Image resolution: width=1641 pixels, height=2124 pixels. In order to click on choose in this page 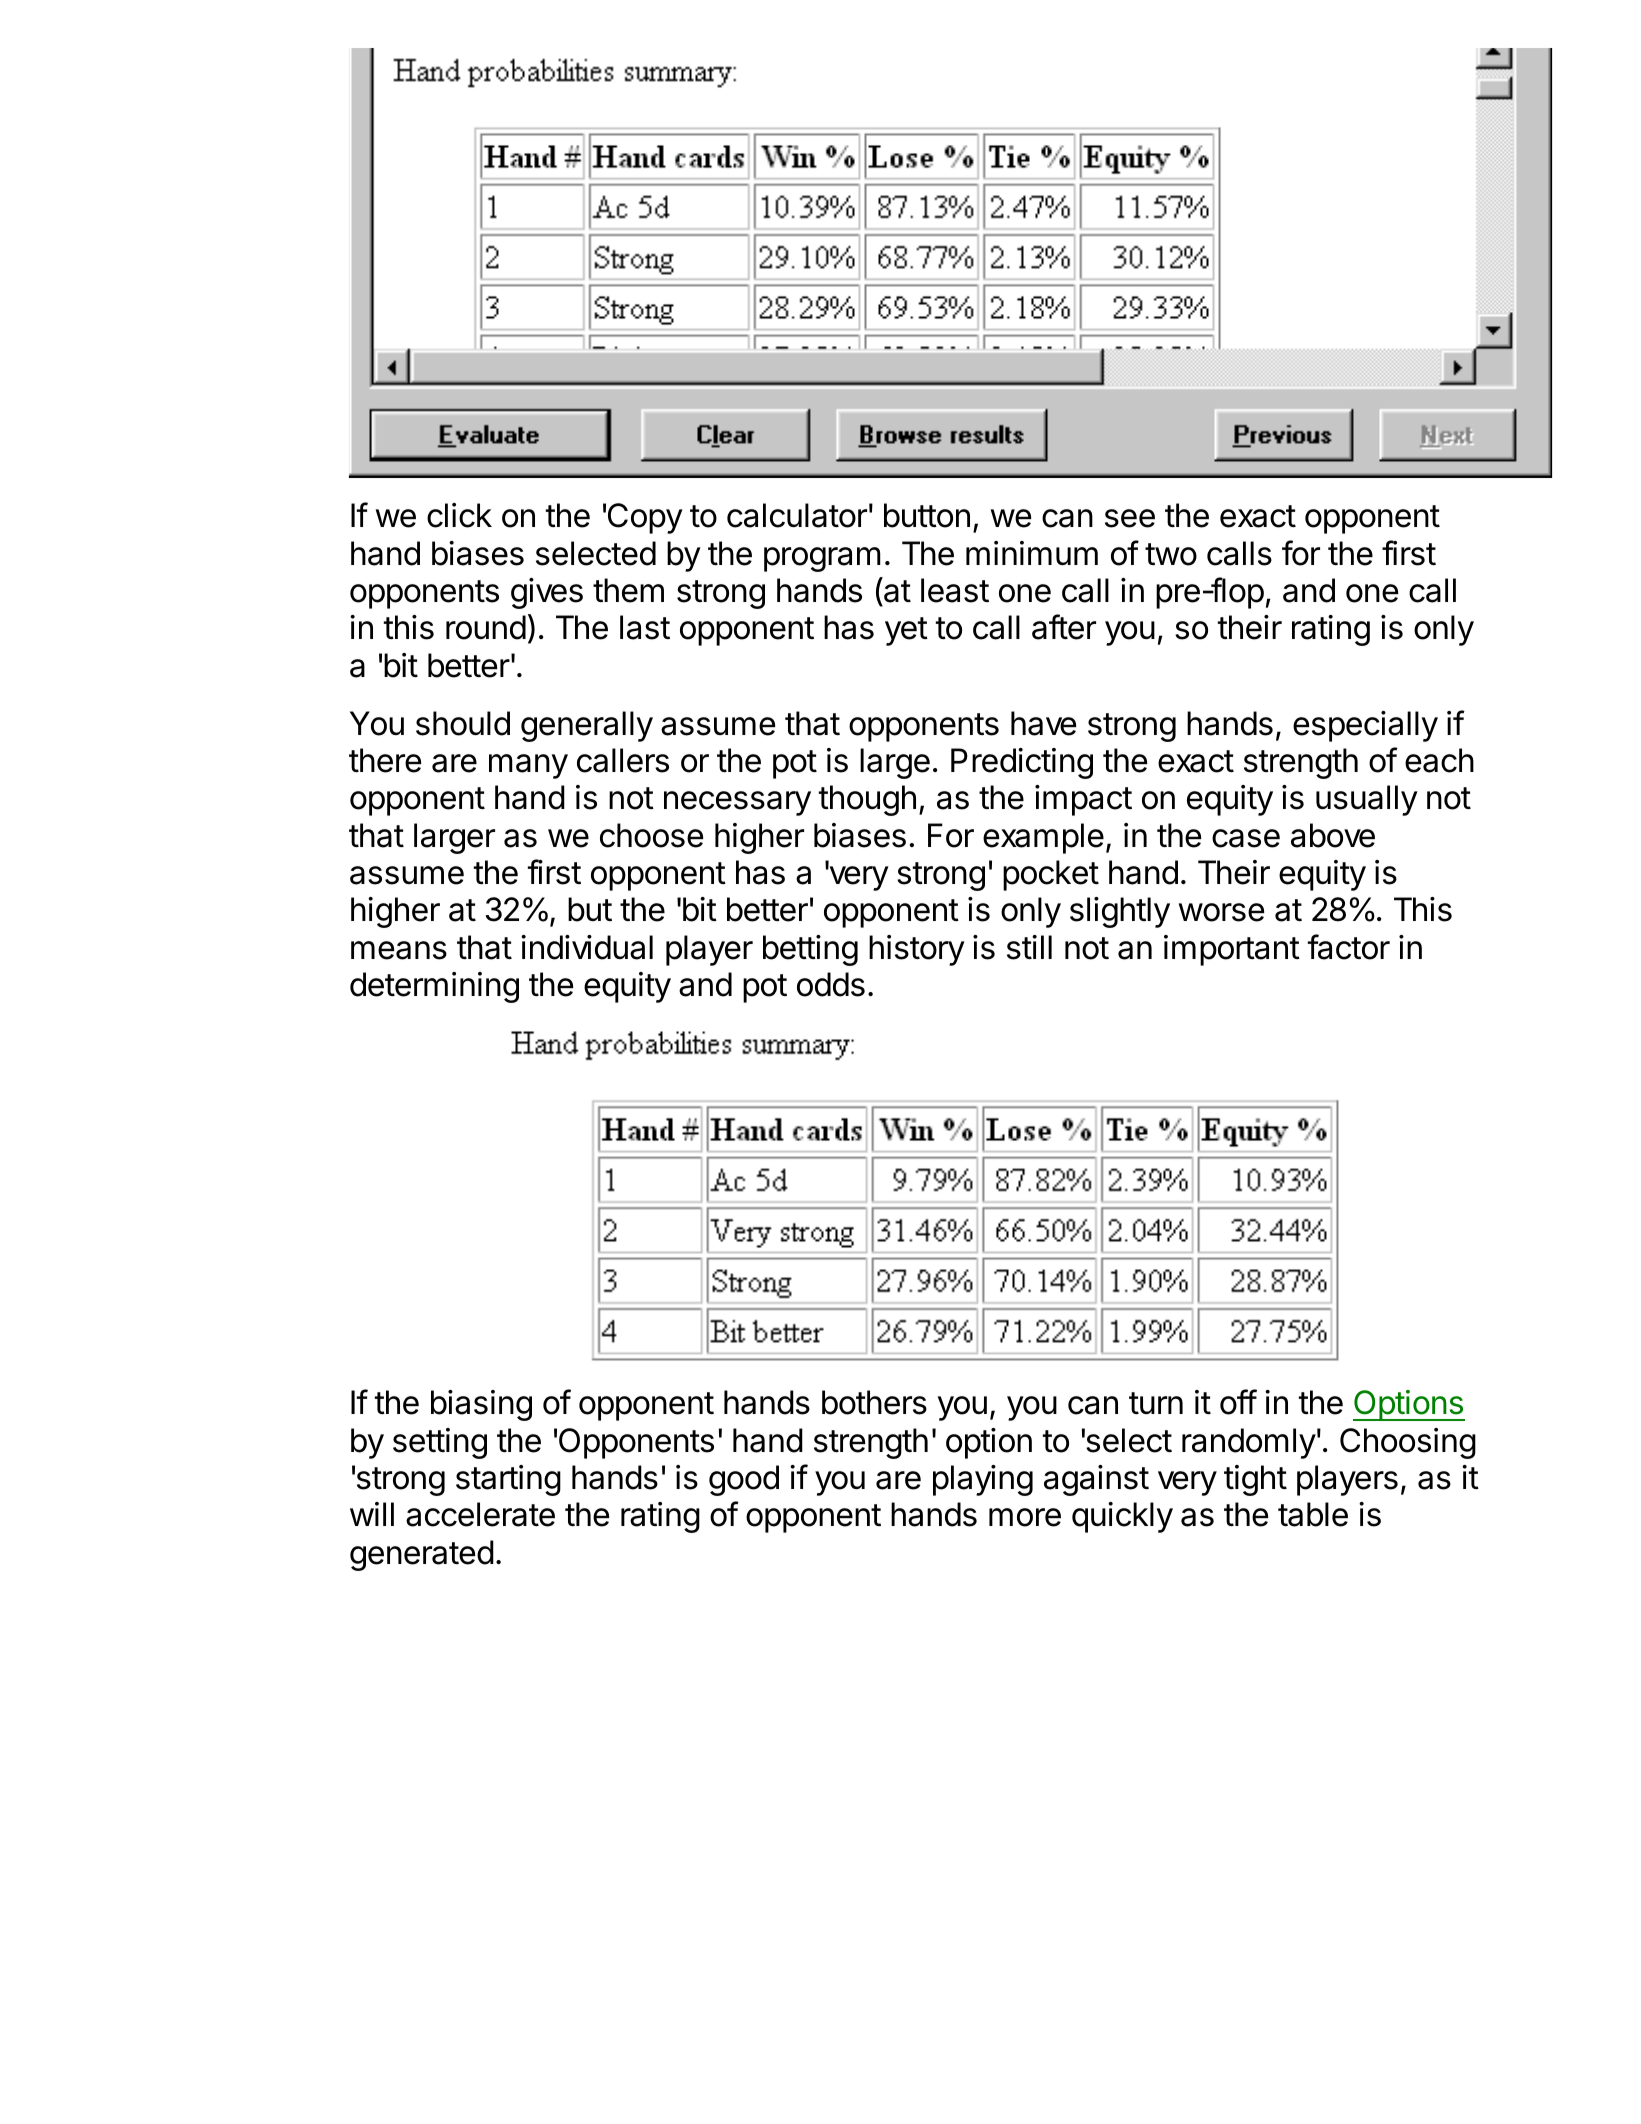, I will do `click(651, 835)`.
